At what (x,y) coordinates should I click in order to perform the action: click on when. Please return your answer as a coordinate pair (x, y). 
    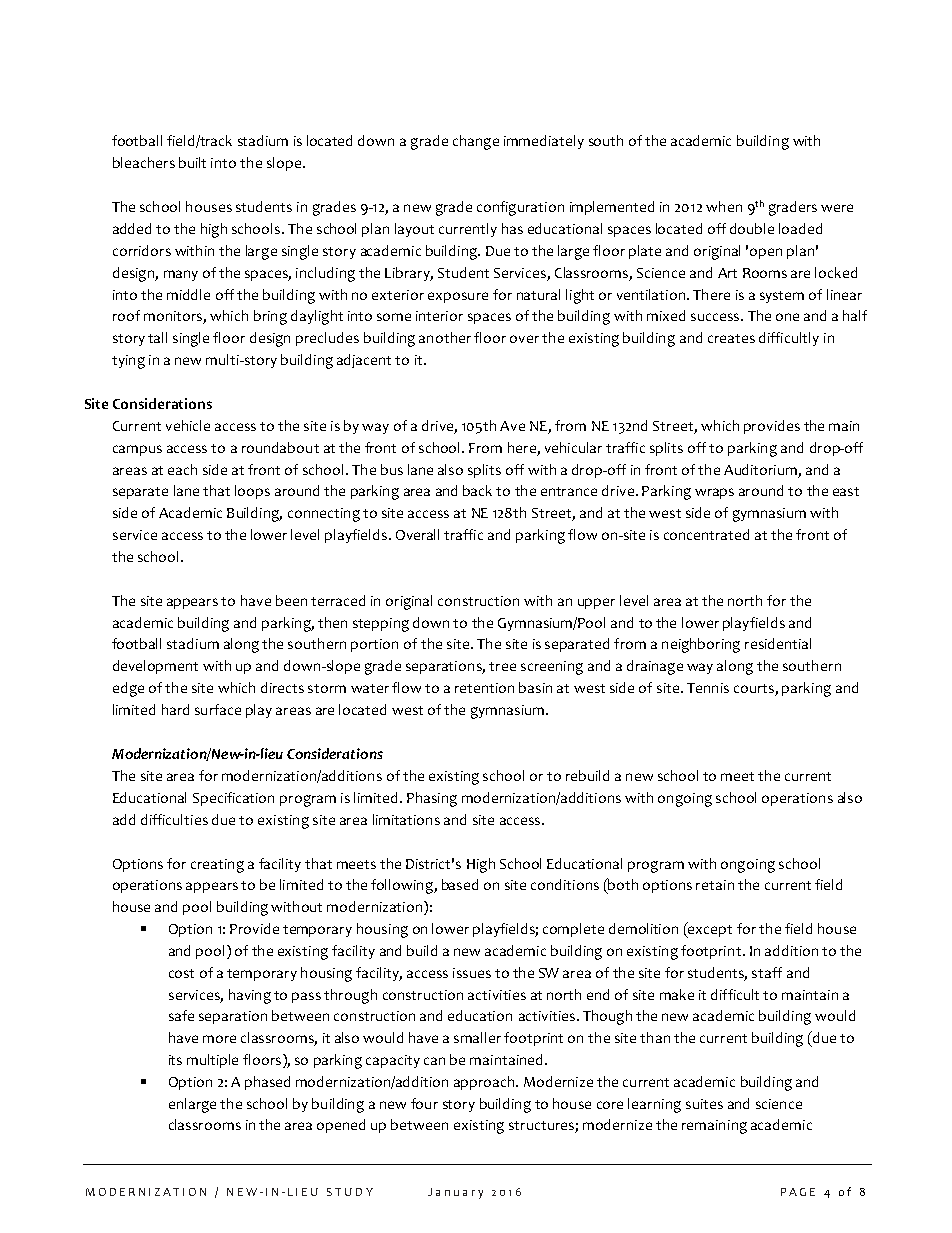
    Looking at the image, I should click on (724, 206).
